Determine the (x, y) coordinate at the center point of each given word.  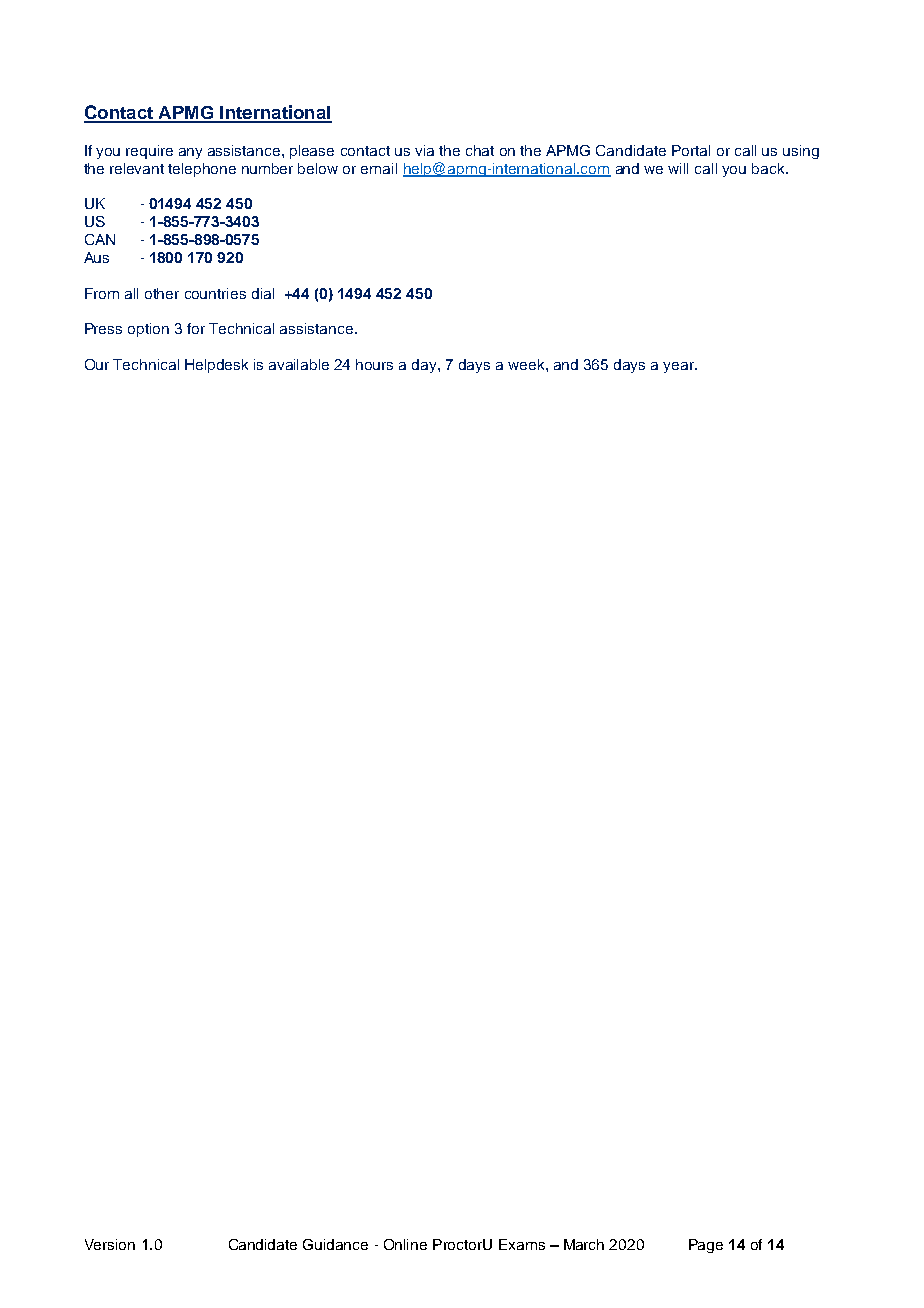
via (424, 150)
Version (110, 1244)
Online (405, 1244)
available (299, 364)
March (584, 1244)
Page (706, 1246)
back (769, 168)
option (148, 330)
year (679, 367)
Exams (522, 1244)
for (196, 328)
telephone (202, 170)
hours (374, 364)
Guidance (335, 1244)
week (527, 364)
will (678, 168)
